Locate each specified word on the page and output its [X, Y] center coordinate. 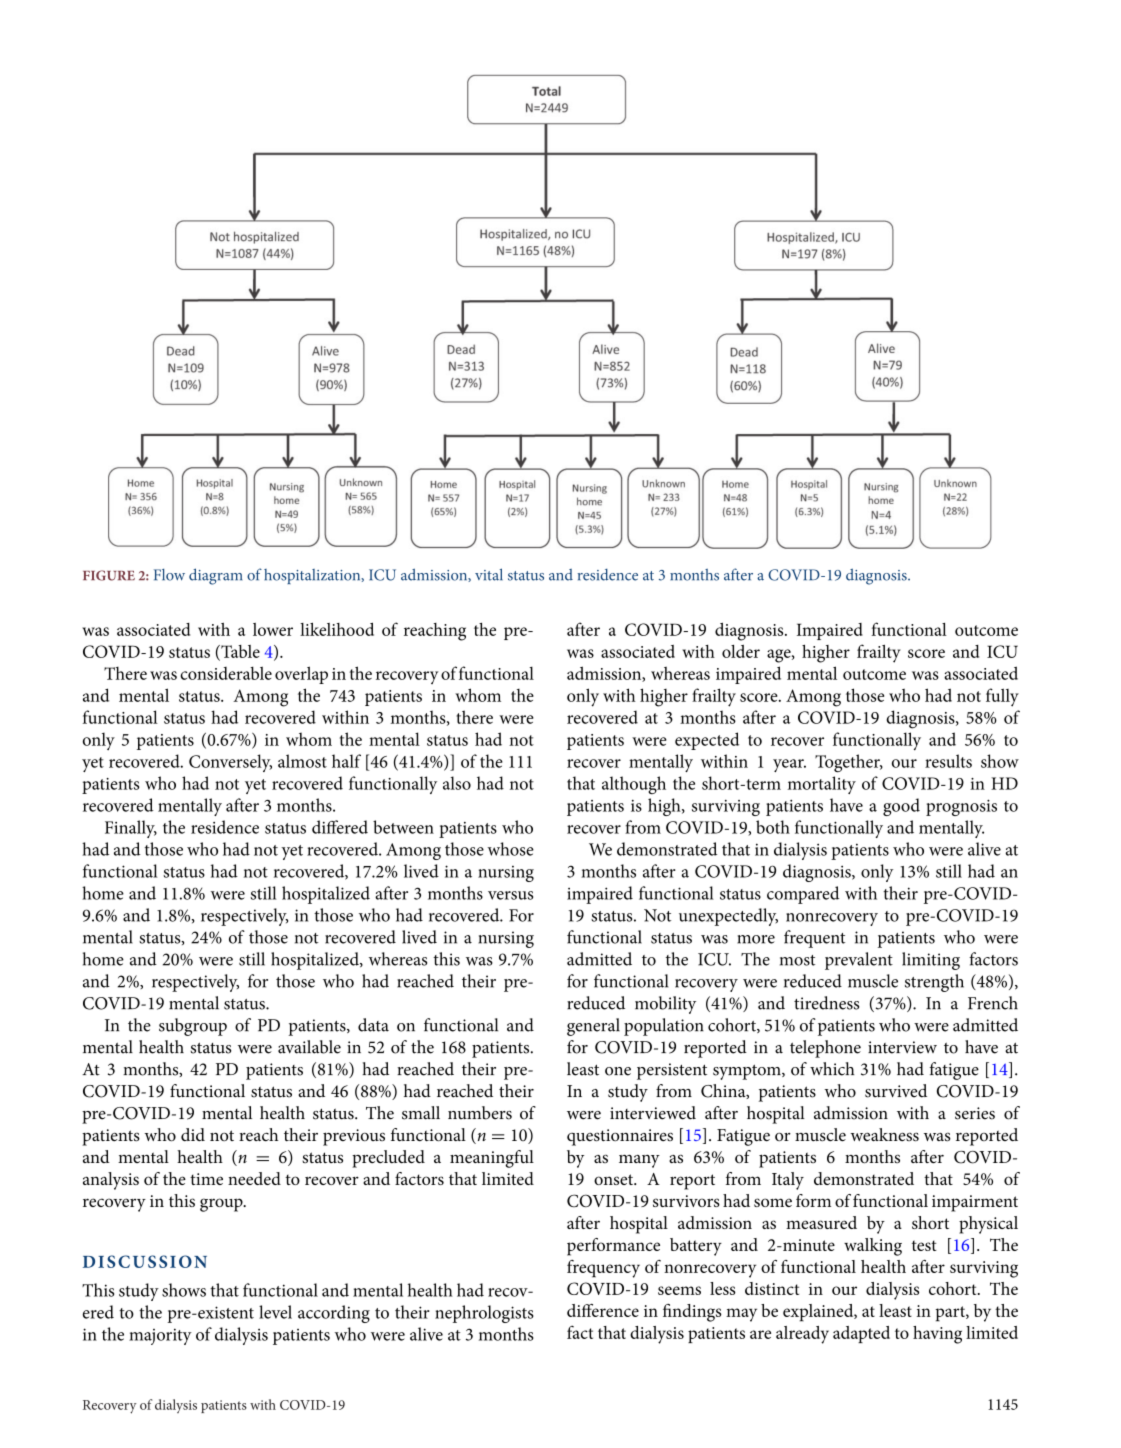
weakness [884, 1135]
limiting [931, 961]
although [634, 785]
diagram [215, 576]
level [275, 1312]
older [741, 651]
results [948, 761]
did [193, 1134]
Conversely [230, 763]
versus [510, 895]
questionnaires [620, 1137]
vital [489, 574]
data [373, 1025]
